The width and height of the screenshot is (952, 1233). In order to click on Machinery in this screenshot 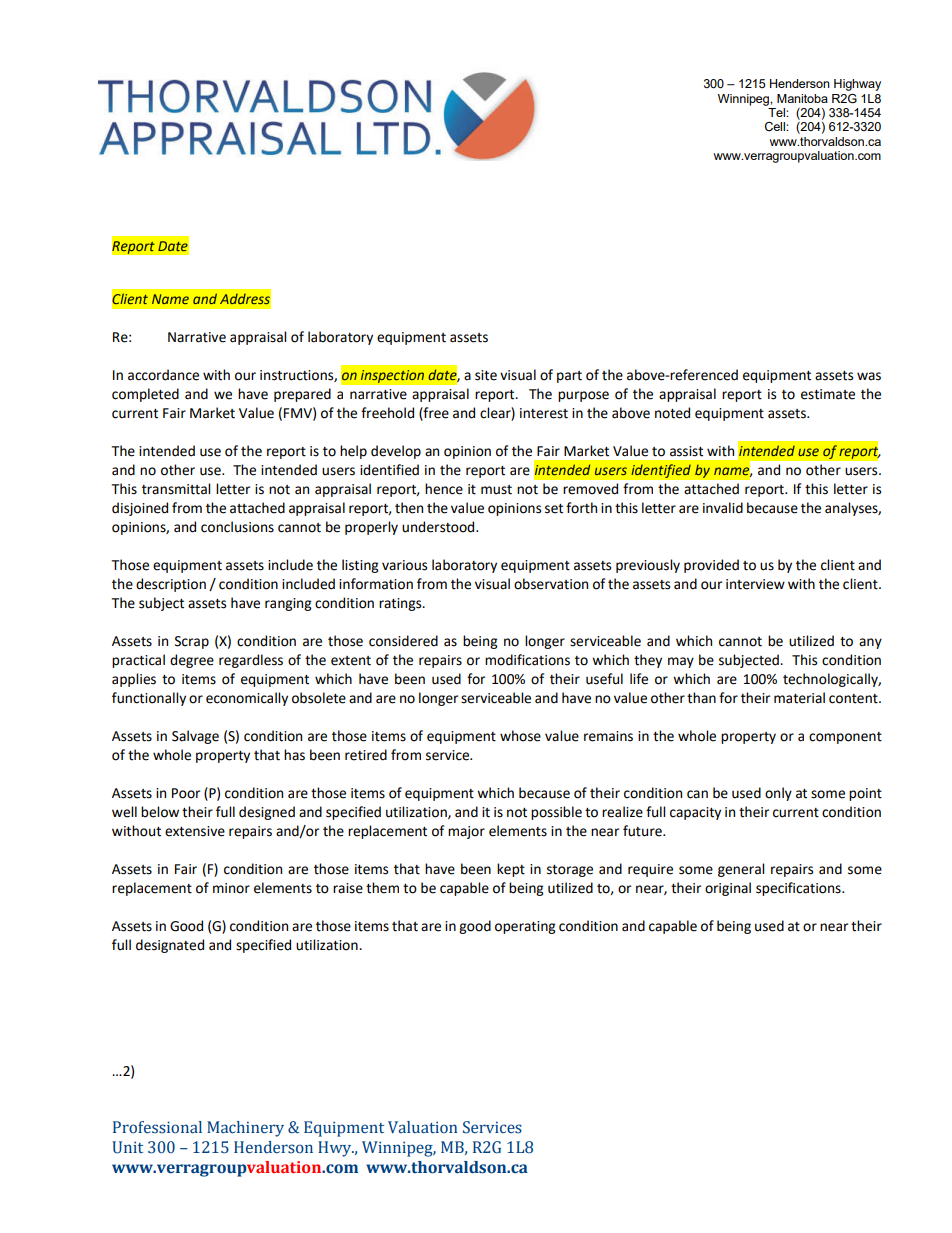, I will do `click(245, 1129)`.
